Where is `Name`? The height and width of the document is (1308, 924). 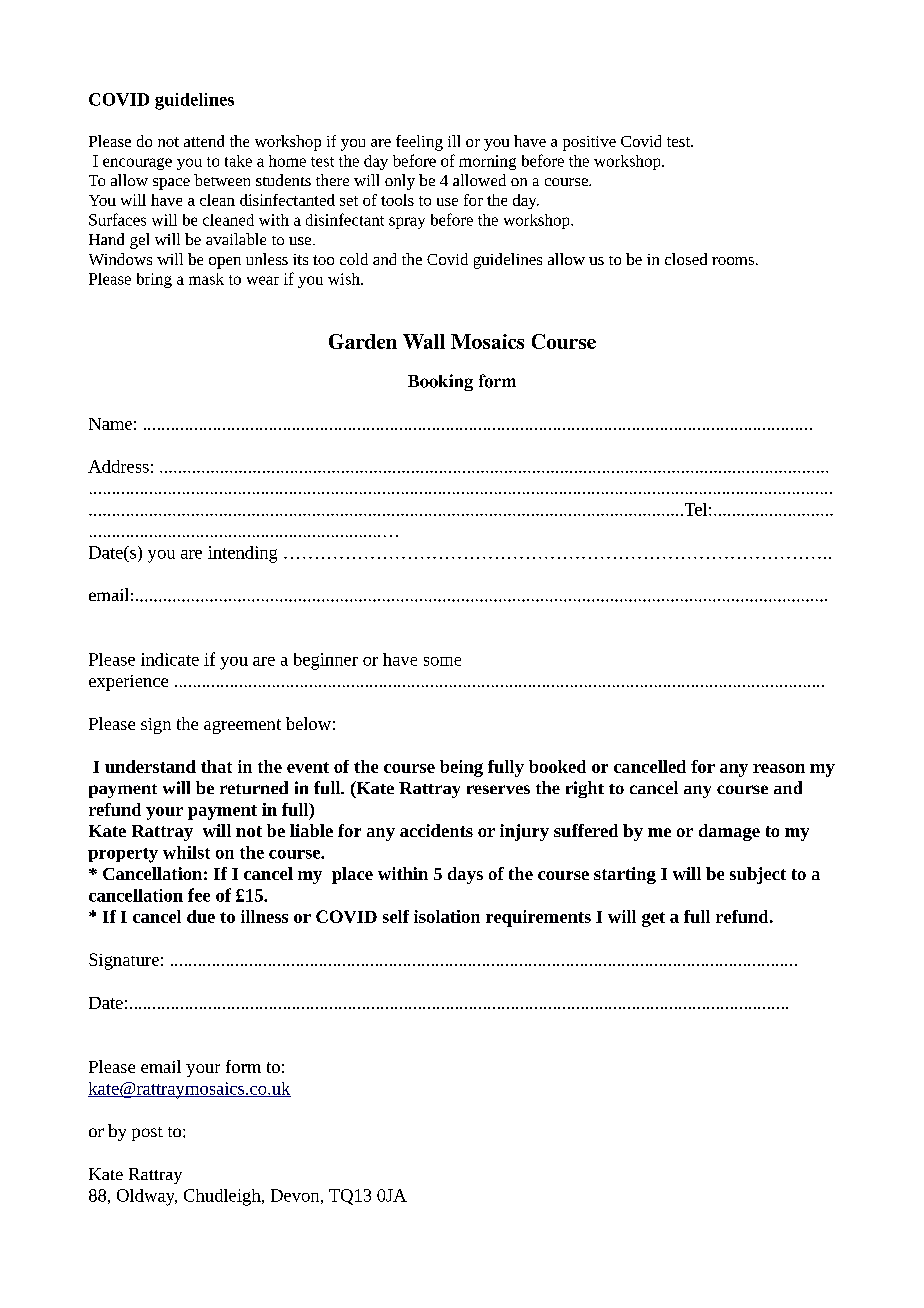 Name is located at coordinates (110, 424).
